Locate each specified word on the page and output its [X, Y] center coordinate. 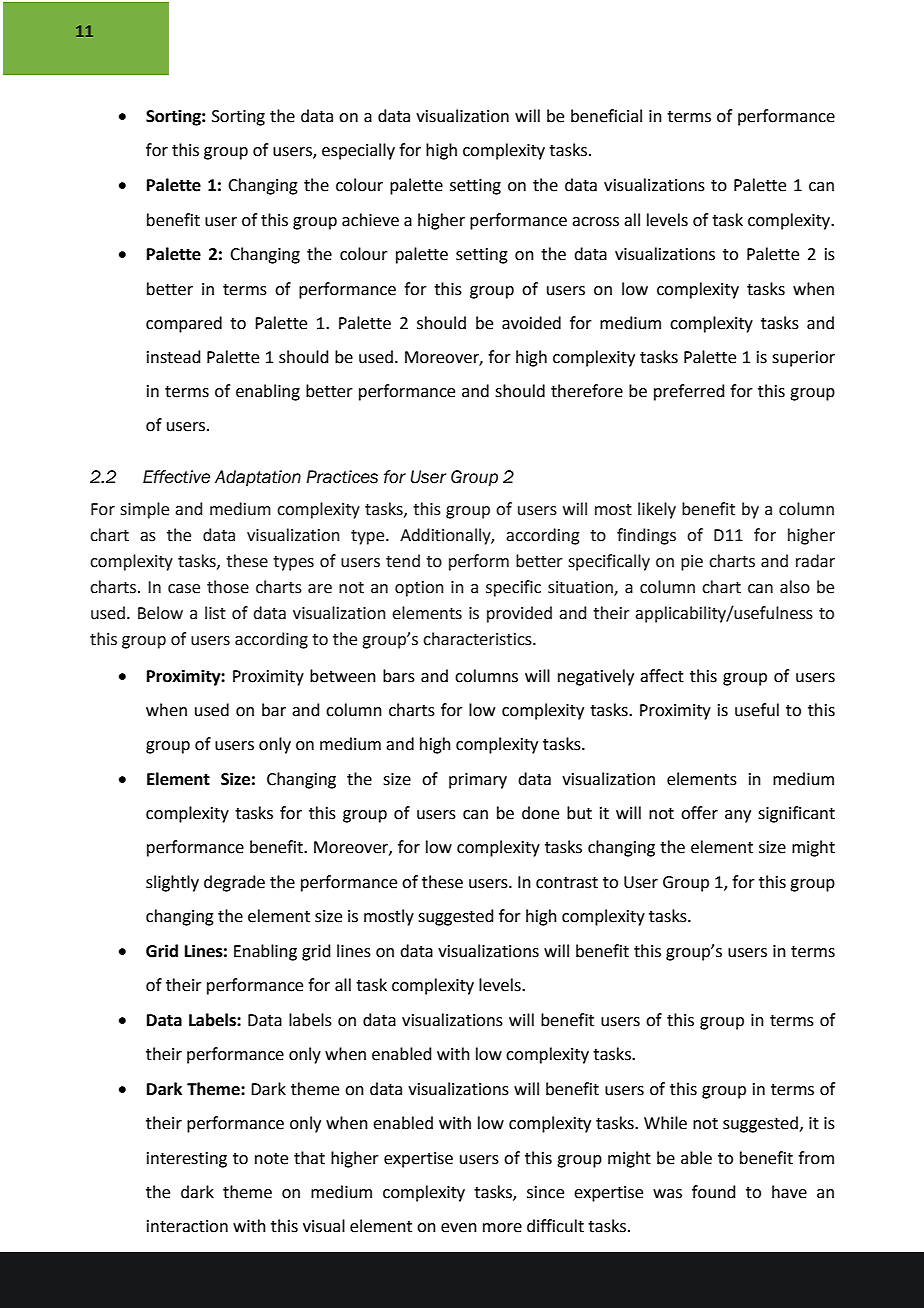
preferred [689, 392]
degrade [234, 883]
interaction [187, 1226]
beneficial [606, 116]
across [595, 222]
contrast [567, 883]
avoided [531, 323]
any [738, 816]
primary [478, 781]
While [665, 1123]
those [228, 587]
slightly [172, 883]
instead [174, 357]
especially [358, 151]
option [419, 589]
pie [692, 563]
